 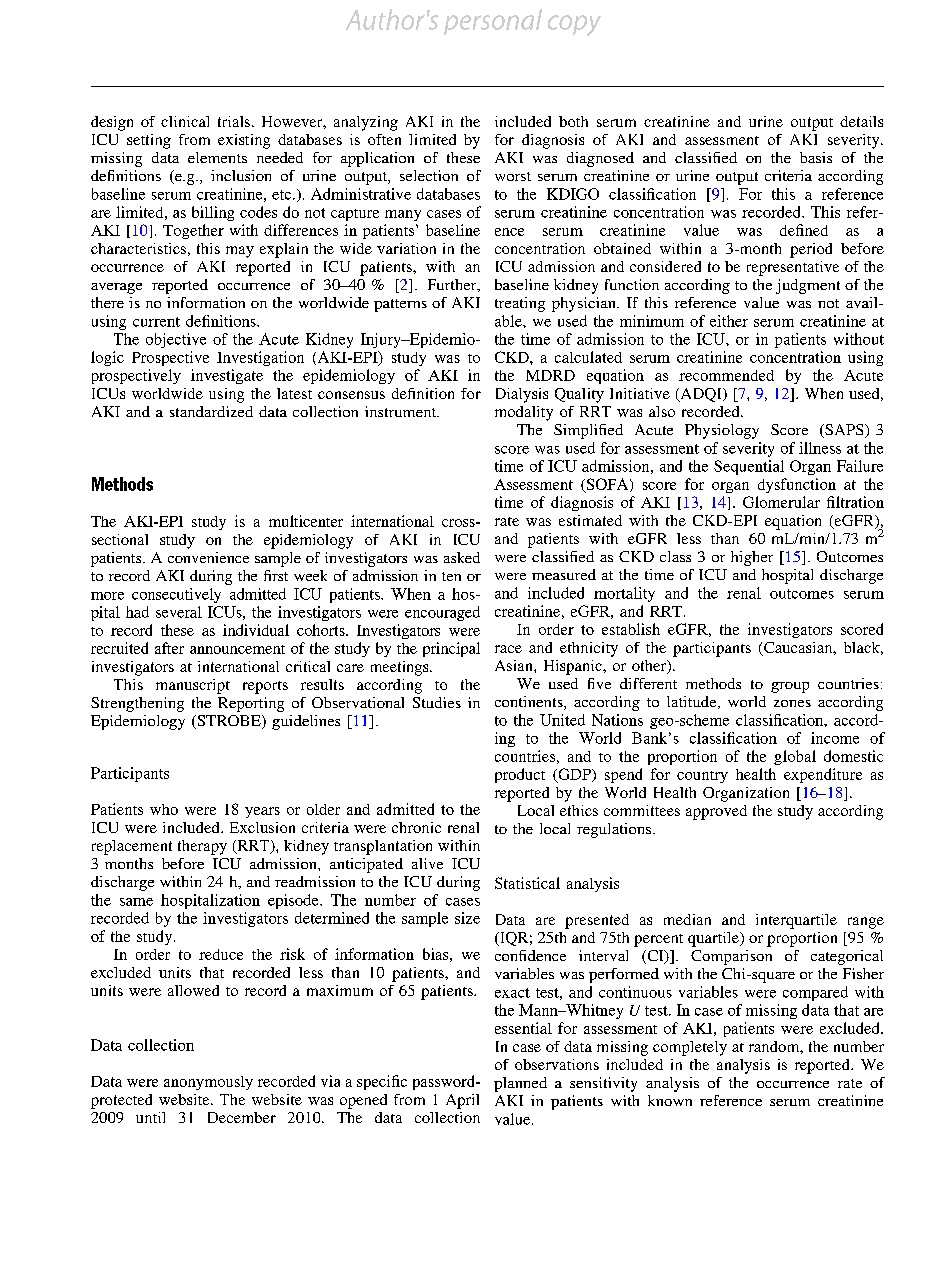 What do you see at coordinates (211, 411) in the screenshot?
I see `standardized` at bounding box center [211, 411].
